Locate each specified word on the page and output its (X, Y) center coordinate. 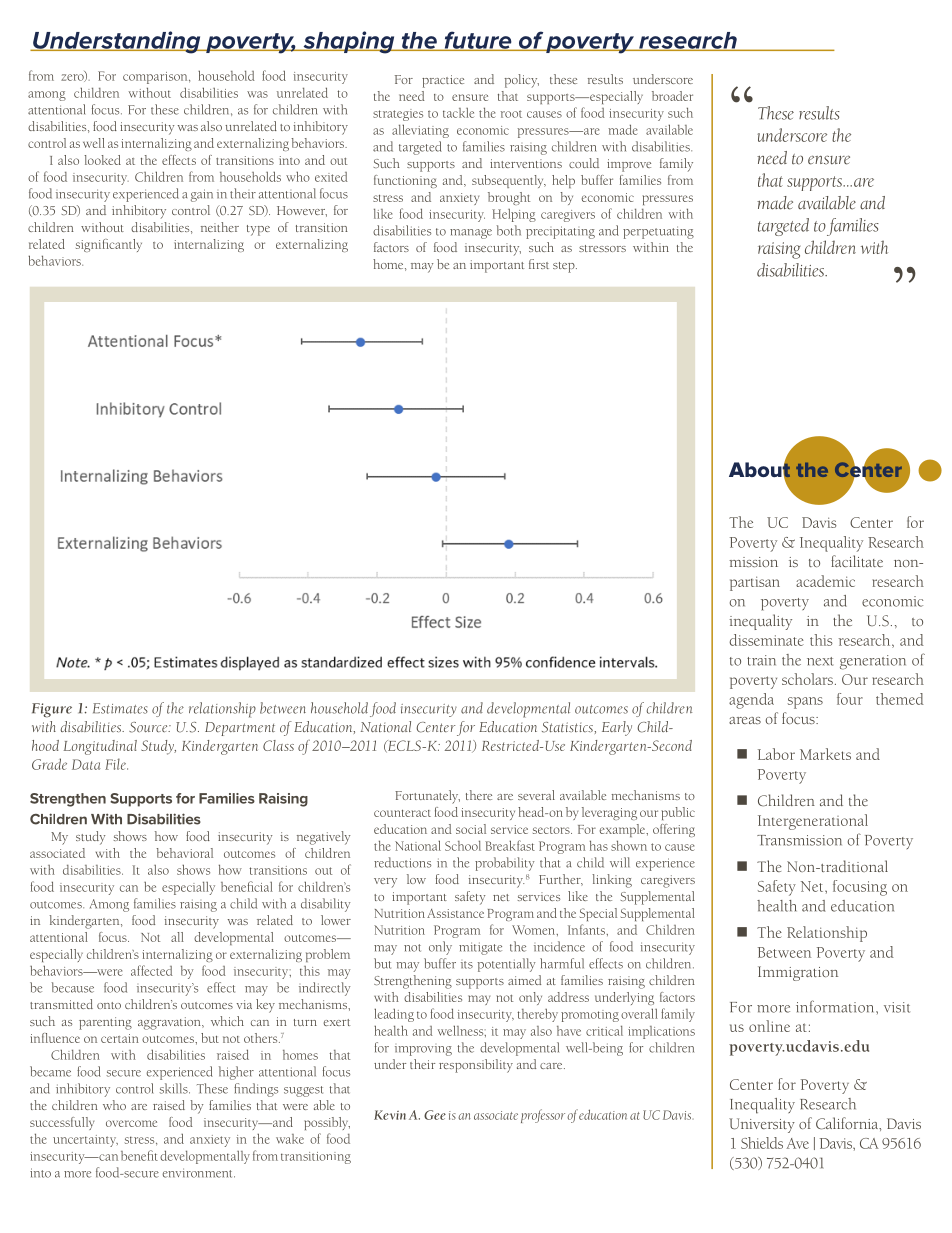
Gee (435, 1115)
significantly (109, 245)
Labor (776, 754)
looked (102, 160)
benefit (139, 1155)
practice (443, 81)
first (539, 264)
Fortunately (427, 797)
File (116, 764)
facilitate (857, 561)
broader (672, 96)
